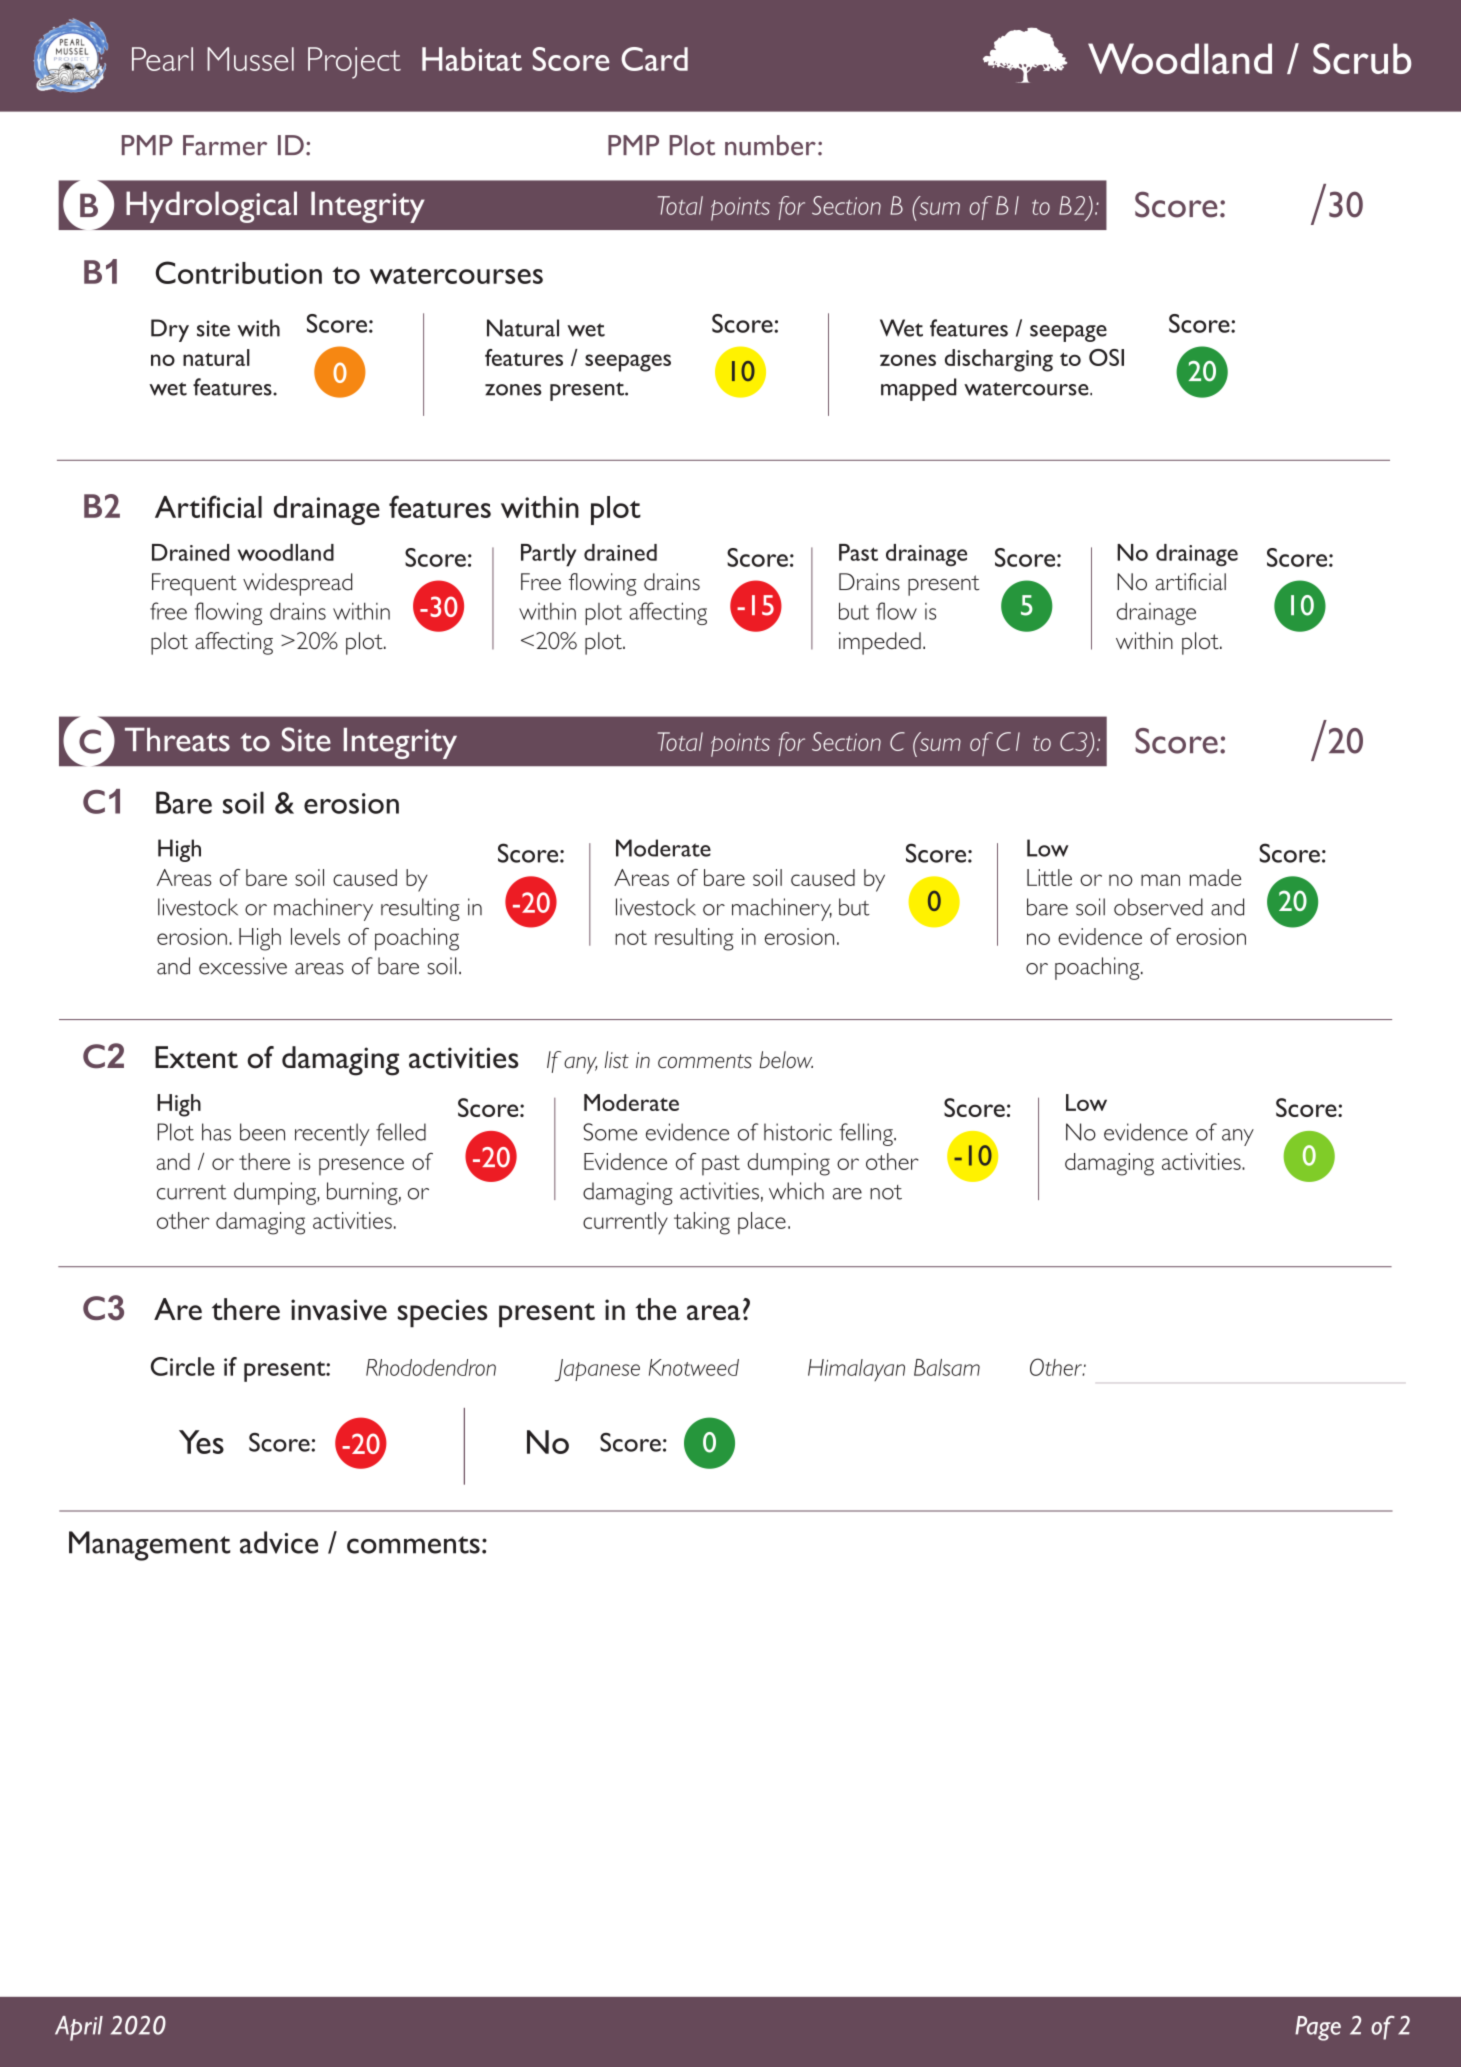 Image resolution: width=1461 pixels, height=2067 pixels. Describe the element at coordinates (79, 2028) in the page. I see `April` at that location.
